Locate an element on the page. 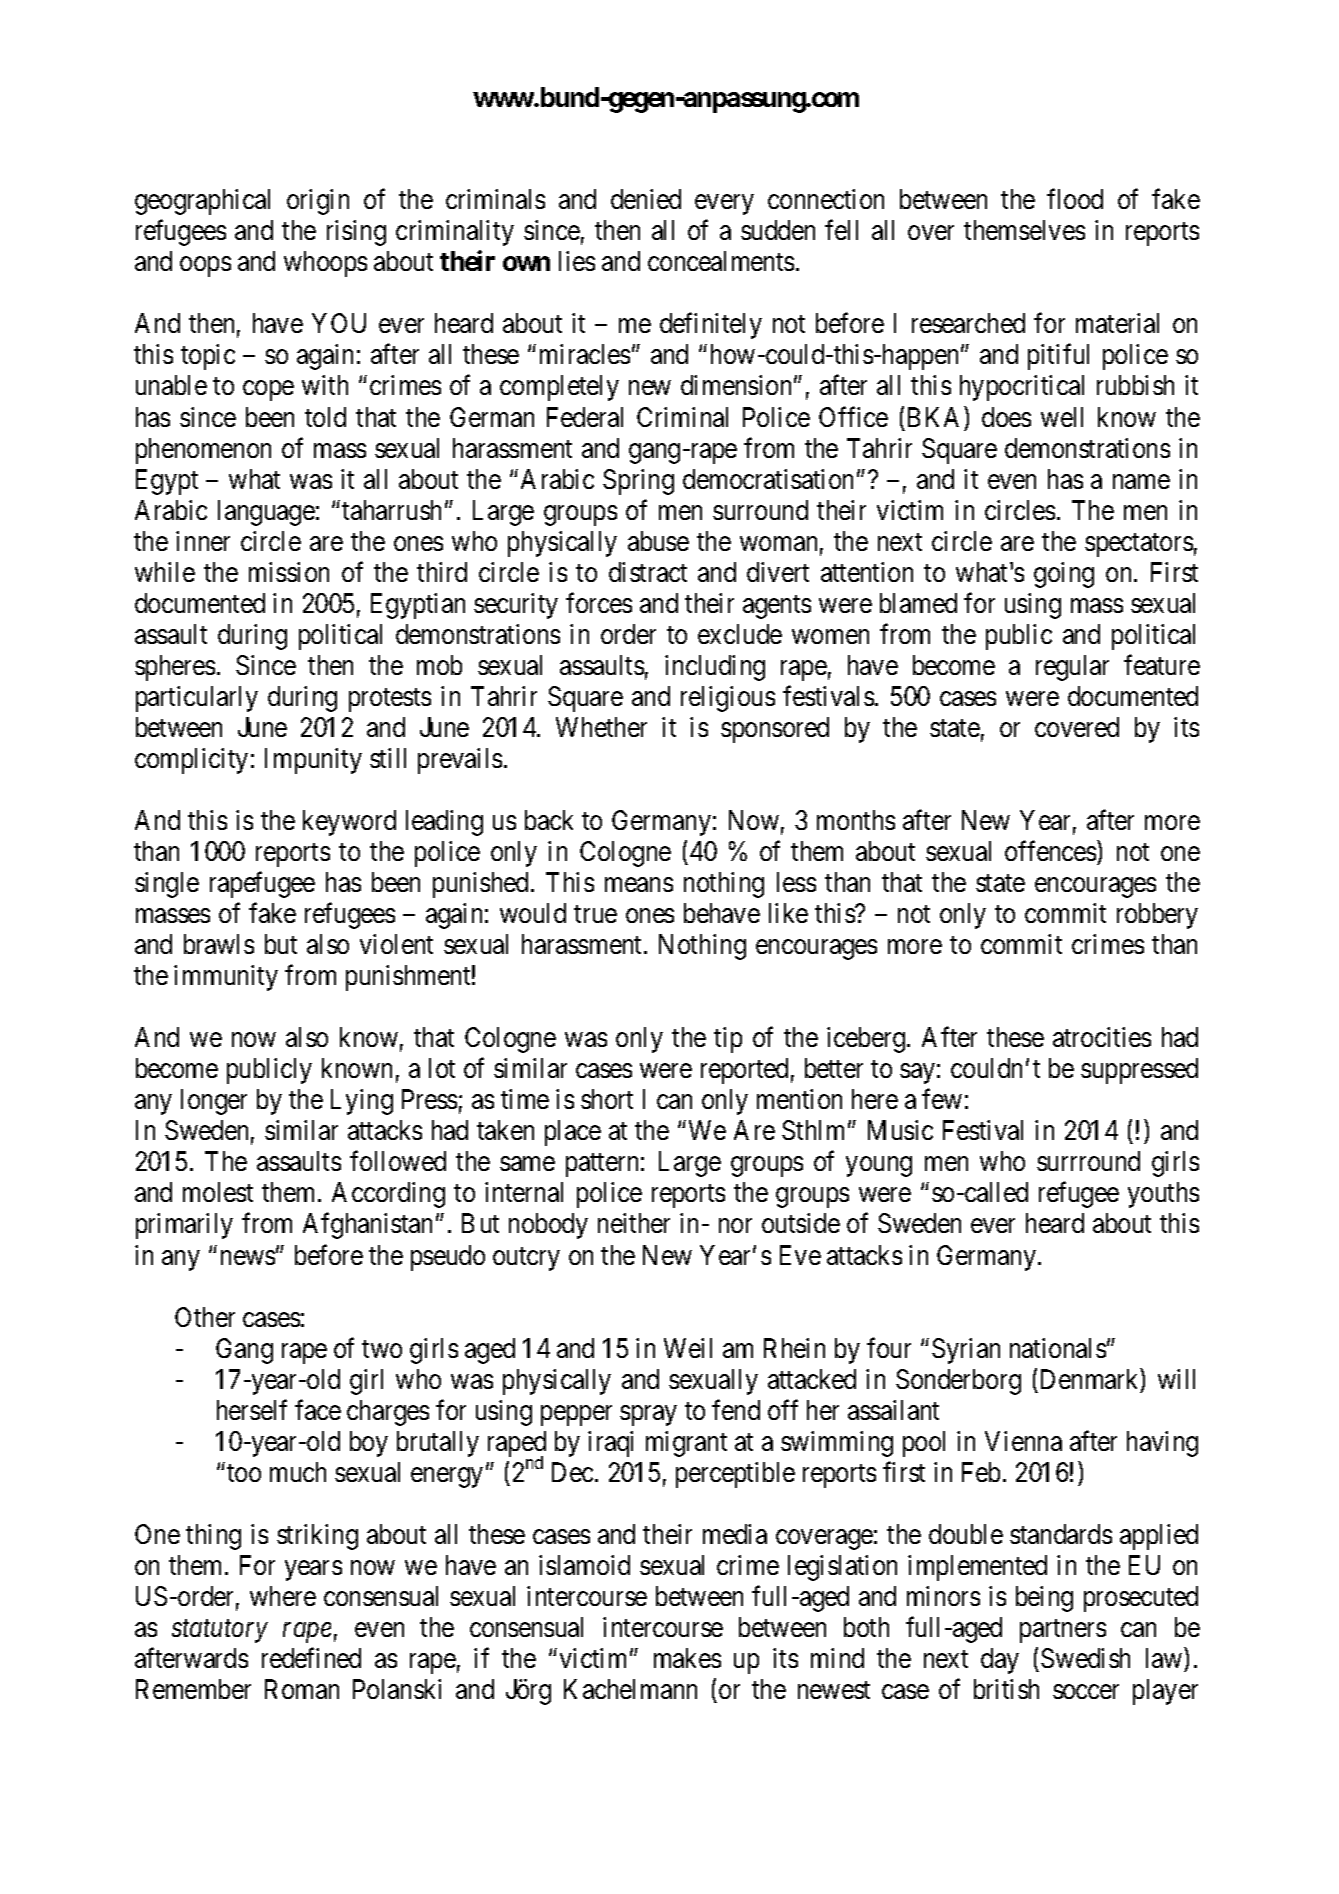  Afghanistan is located at coordinates (367, 1226).
